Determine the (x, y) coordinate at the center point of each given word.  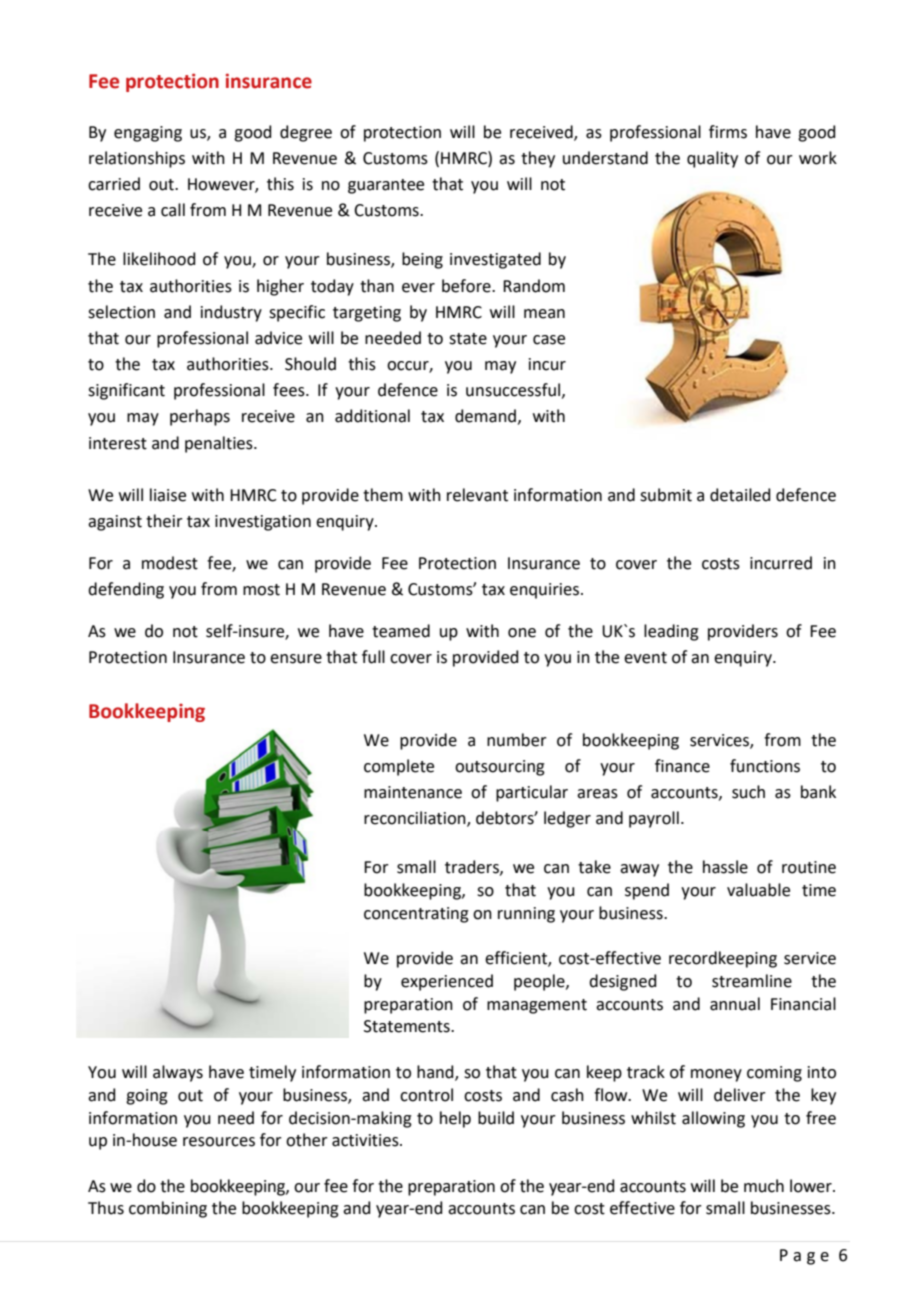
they (538, 159)
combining (168, 1209)
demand (485, 416)
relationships (137, 159)
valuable (758, 890)
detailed (740, 495)
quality (712, 159)
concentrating (416, 915)
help (455, 1119)
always (178, 1073)
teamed (401, 631)
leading (671, 632)
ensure (296, 659)
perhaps (200, 417)
